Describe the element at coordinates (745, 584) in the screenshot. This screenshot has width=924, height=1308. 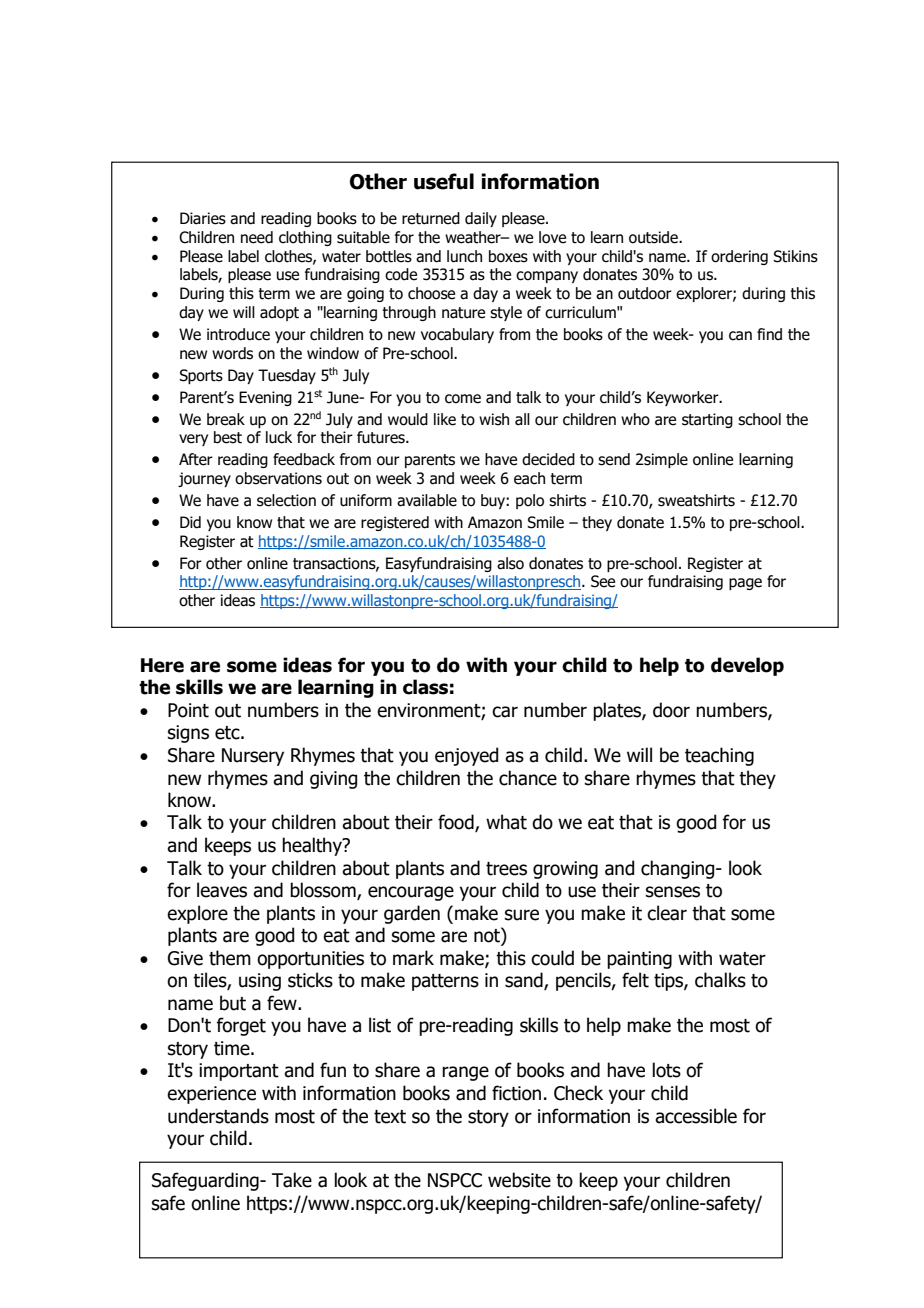
I see `page` at that location.
